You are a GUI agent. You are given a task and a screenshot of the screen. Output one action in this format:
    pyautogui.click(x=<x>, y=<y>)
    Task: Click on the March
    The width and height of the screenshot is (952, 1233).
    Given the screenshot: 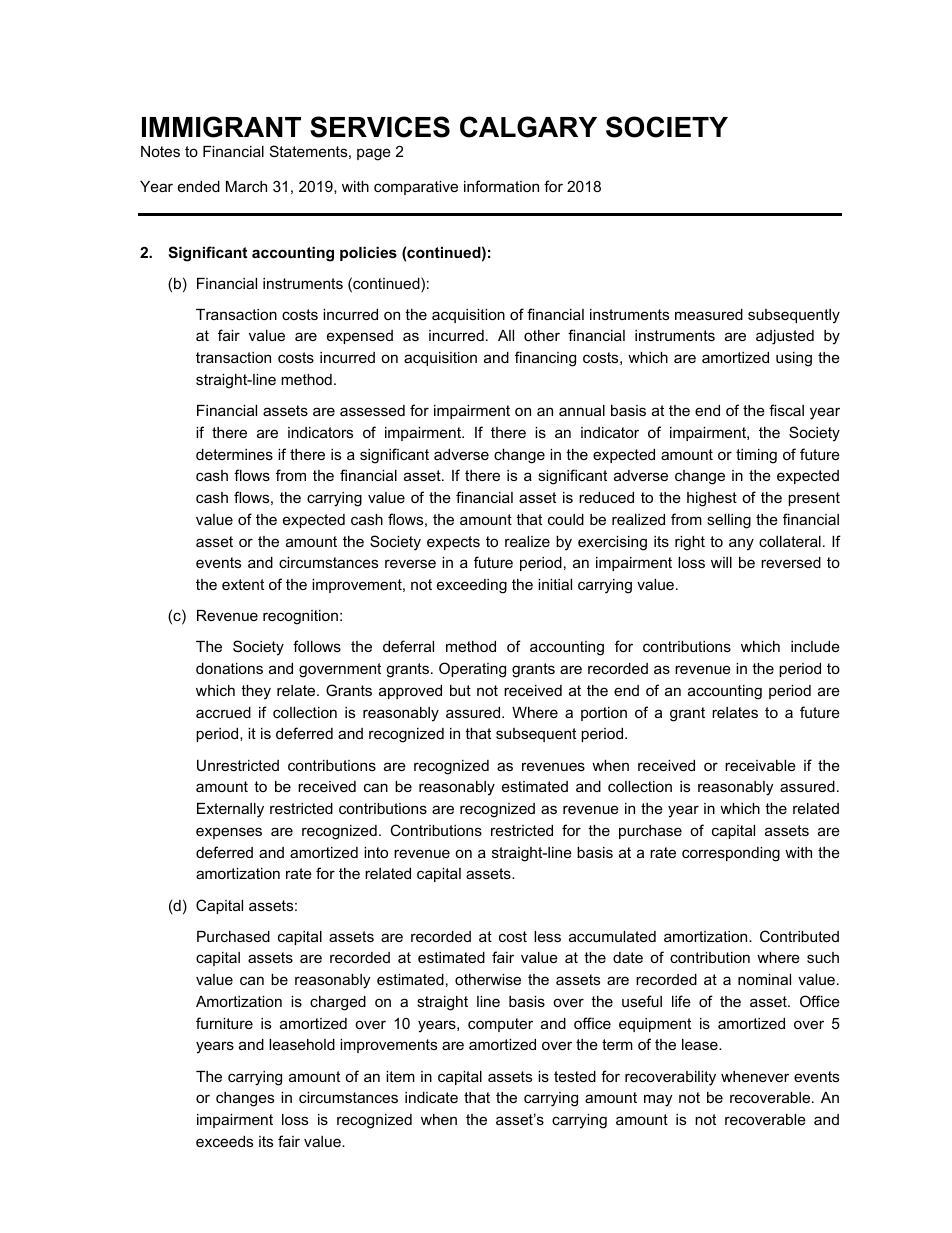 What is the action you would take?
    pyautogui.click(x=246, y=186)
